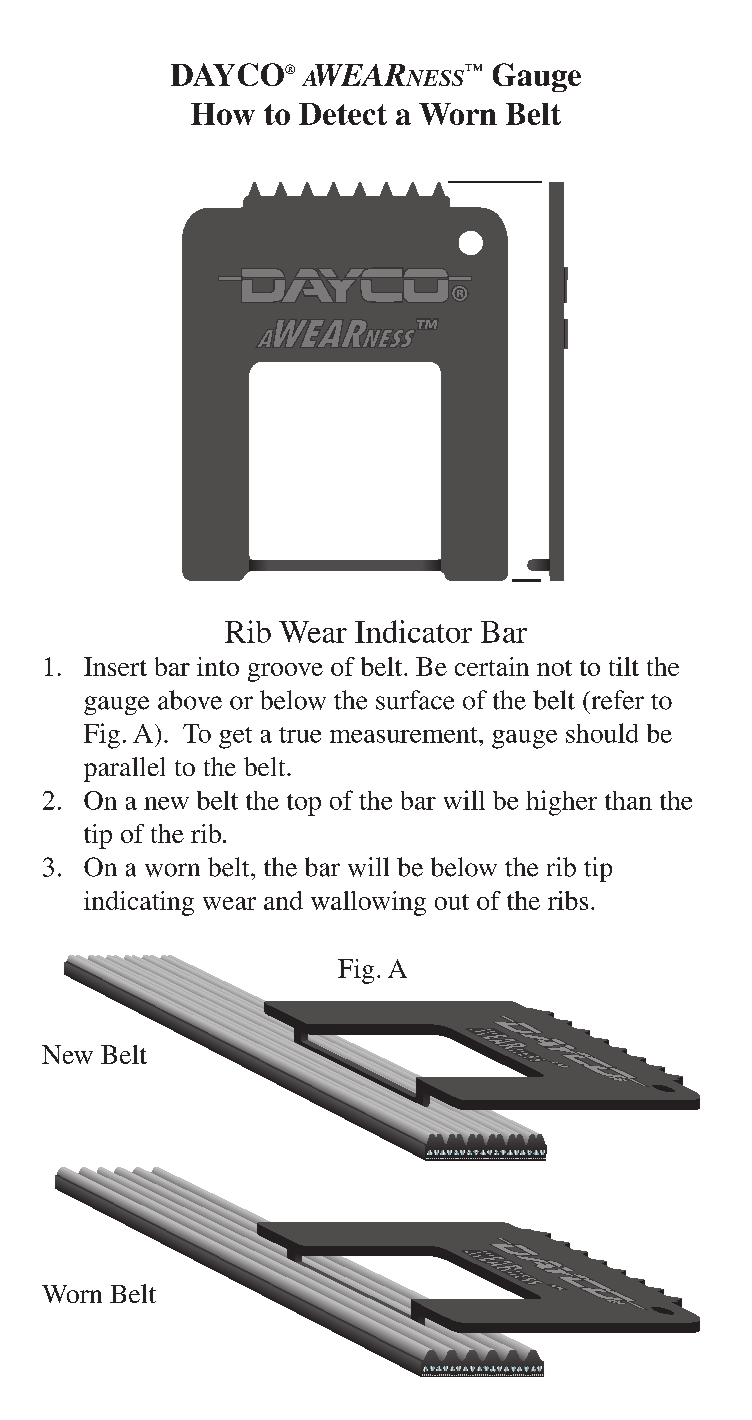 This screenshot has height=1420, width=752. I want to click on wallowing, so click(368, 903).
